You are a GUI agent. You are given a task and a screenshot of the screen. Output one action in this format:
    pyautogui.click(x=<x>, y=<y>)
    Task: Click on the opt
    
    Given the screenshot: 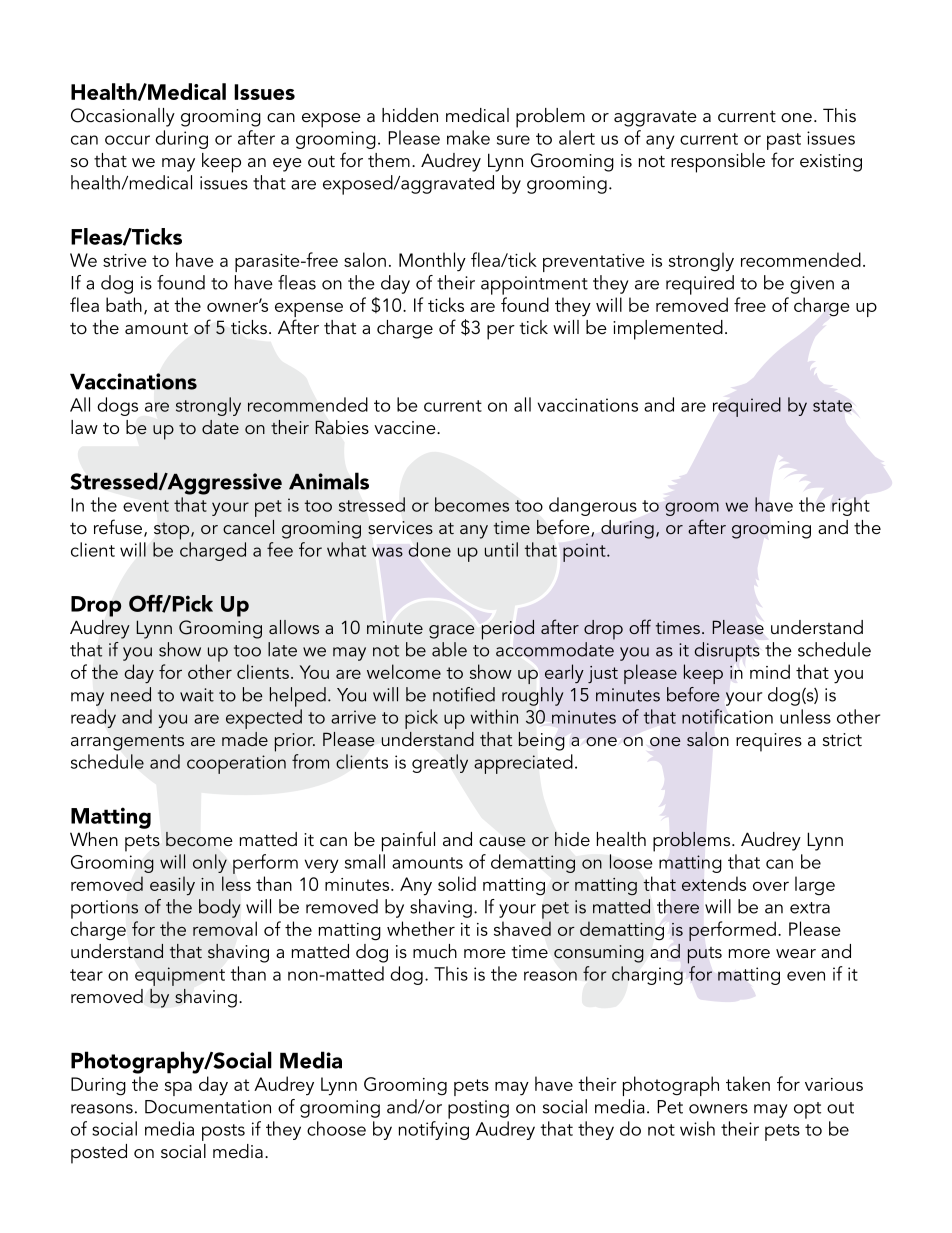 What is the action you would take?
    pyautogui.click(x=807, y=1110)
